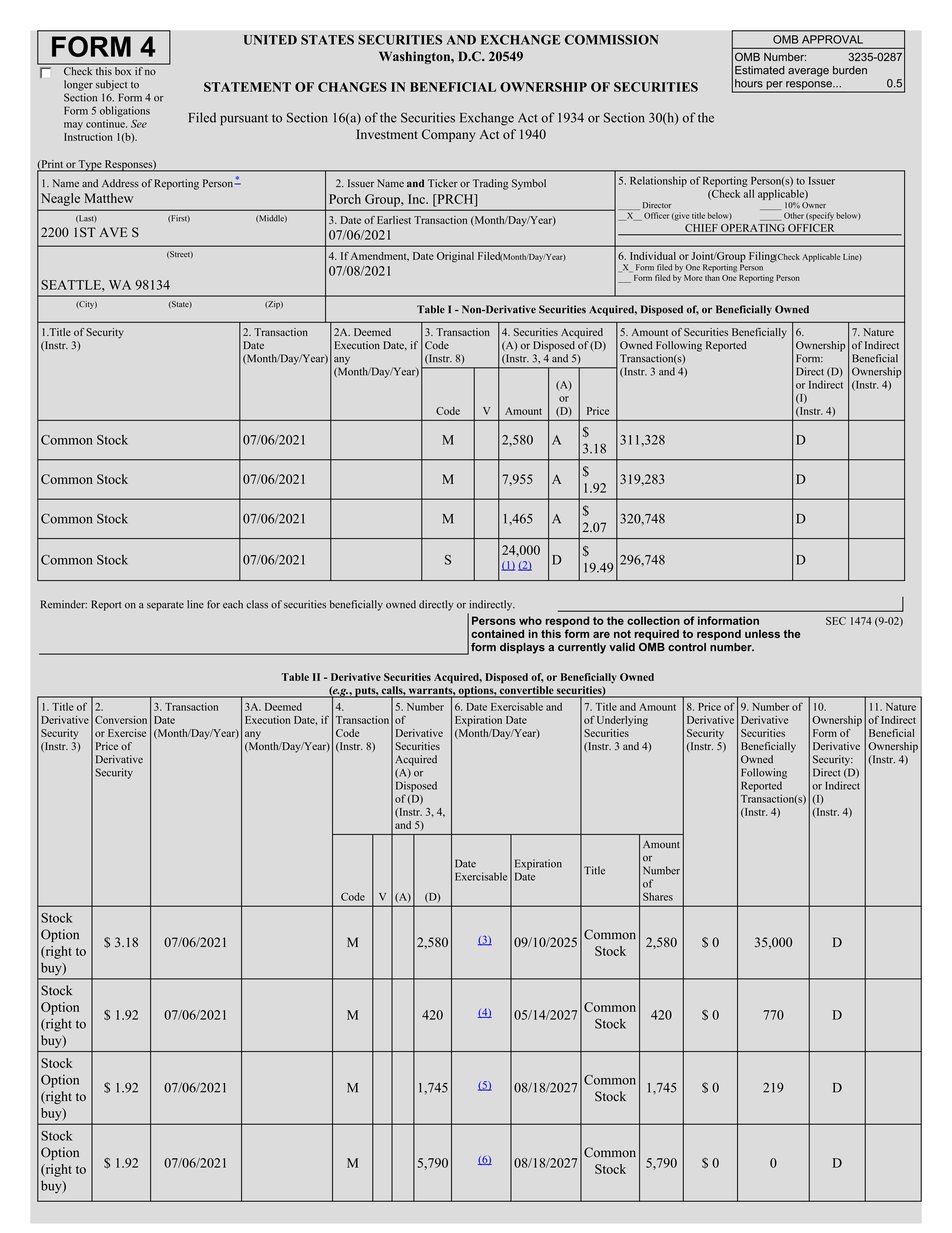 The width and height of the document is (952, 1233). I want to click on displays, so click(522, 648).
